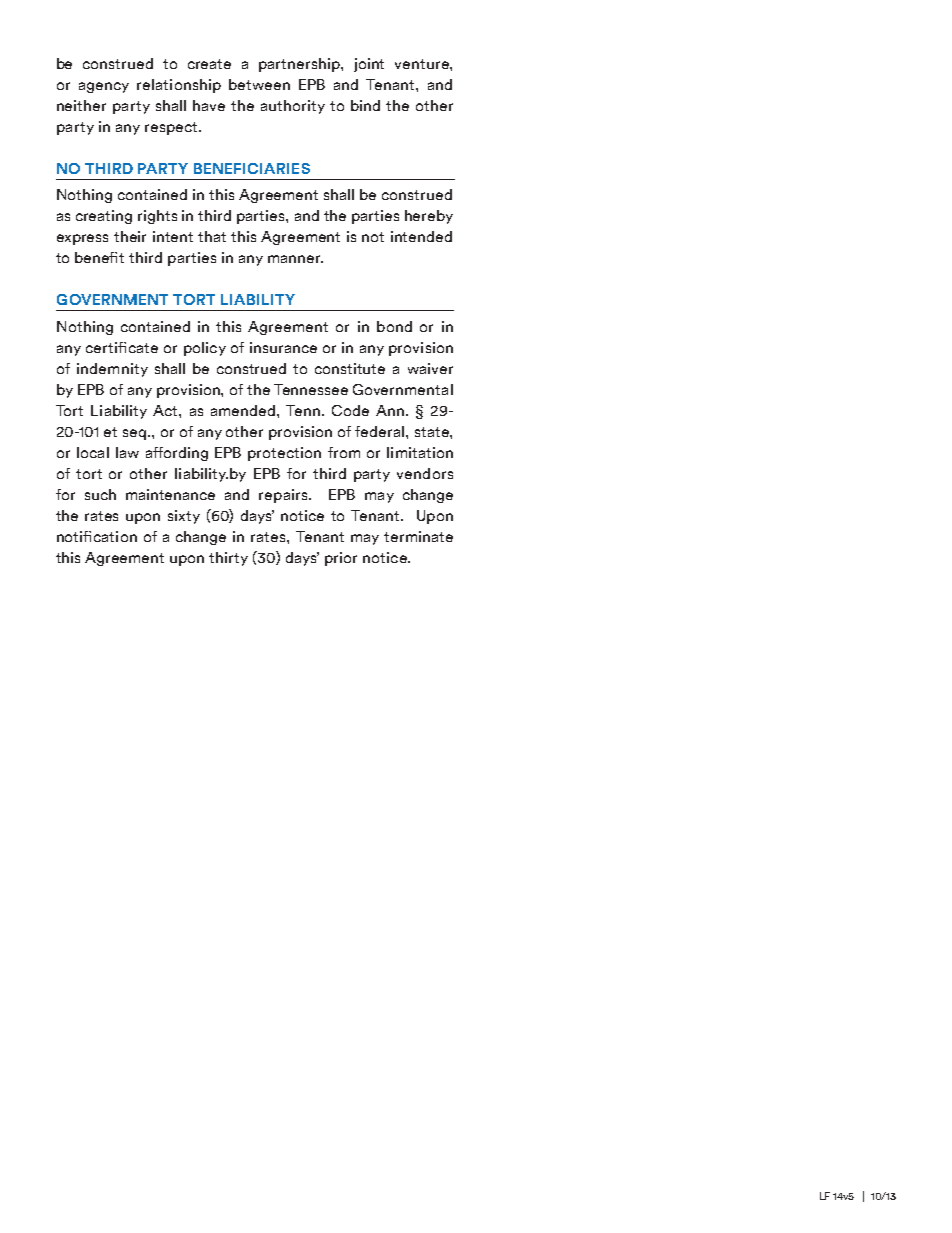 This document has width=952, height=1233. What do you see at coordinates (259, 84) in the document?
I see `between` at bounding box center [259, 84].
